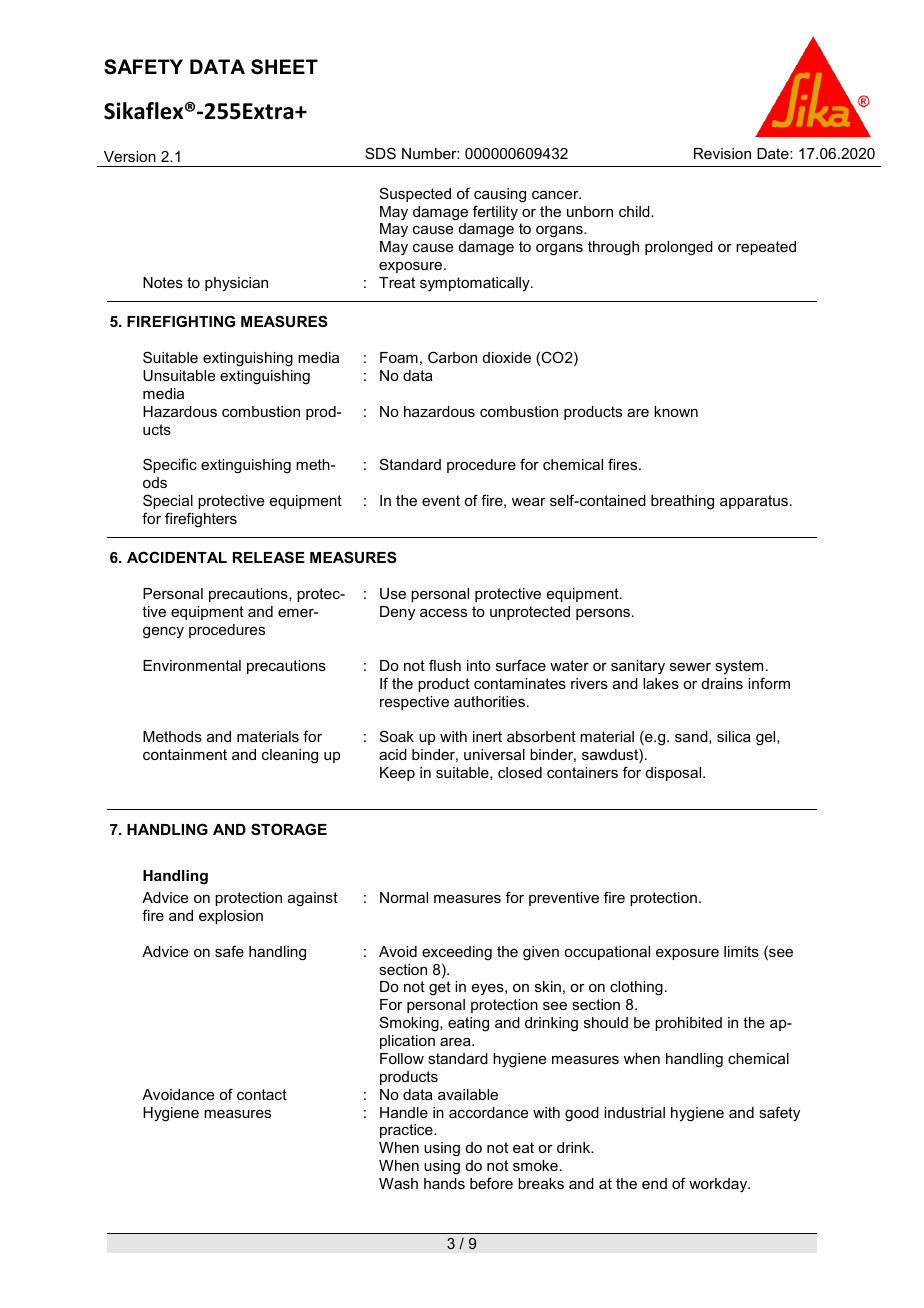 The width and height of the image is (924, 1308). What do you see at coordinates (741, 951) in the image?
I see `limits` at bounding box center [741, 951].
